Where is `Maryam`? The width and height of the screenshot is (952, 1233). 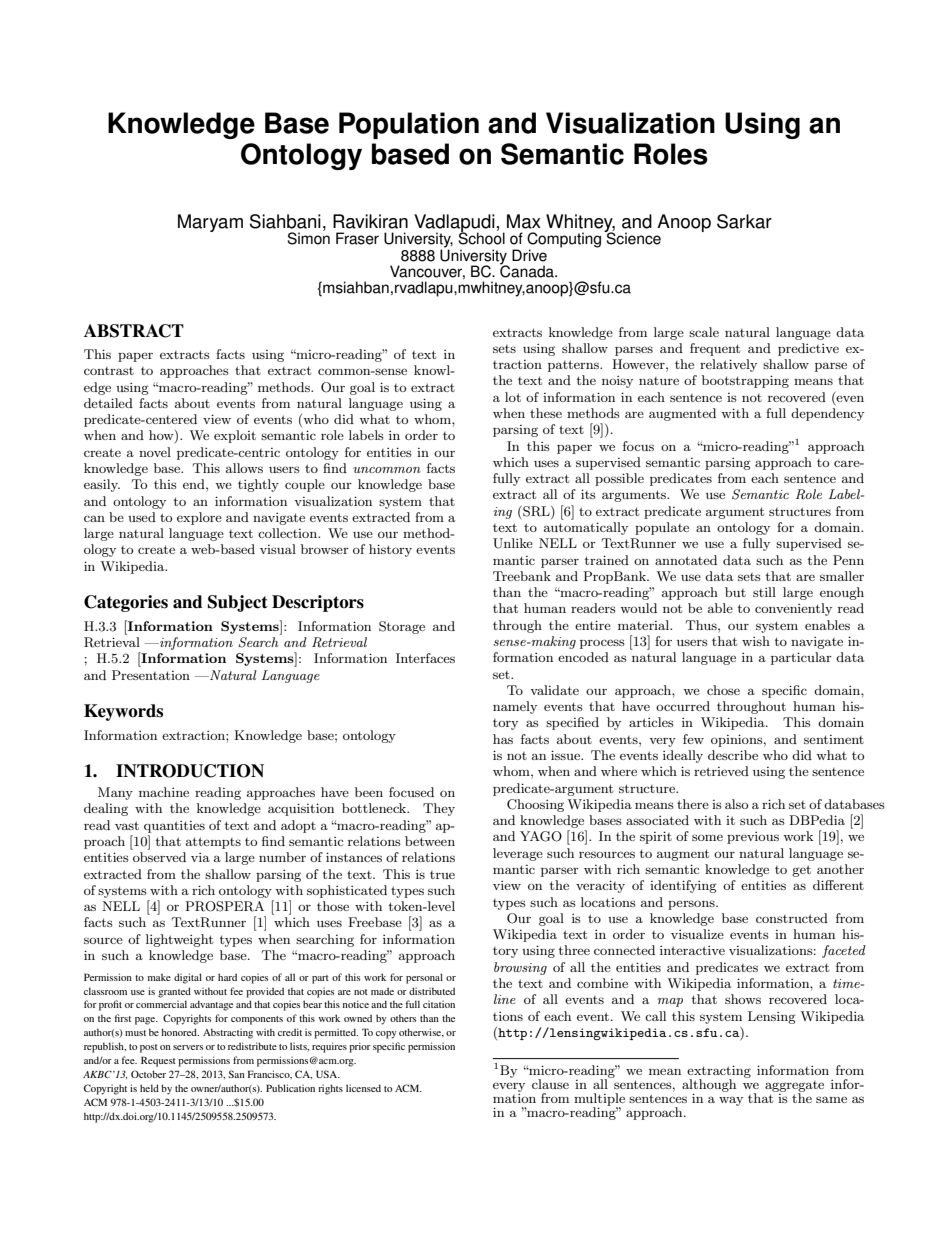 Maryam is located at coordinates (210, 223).
